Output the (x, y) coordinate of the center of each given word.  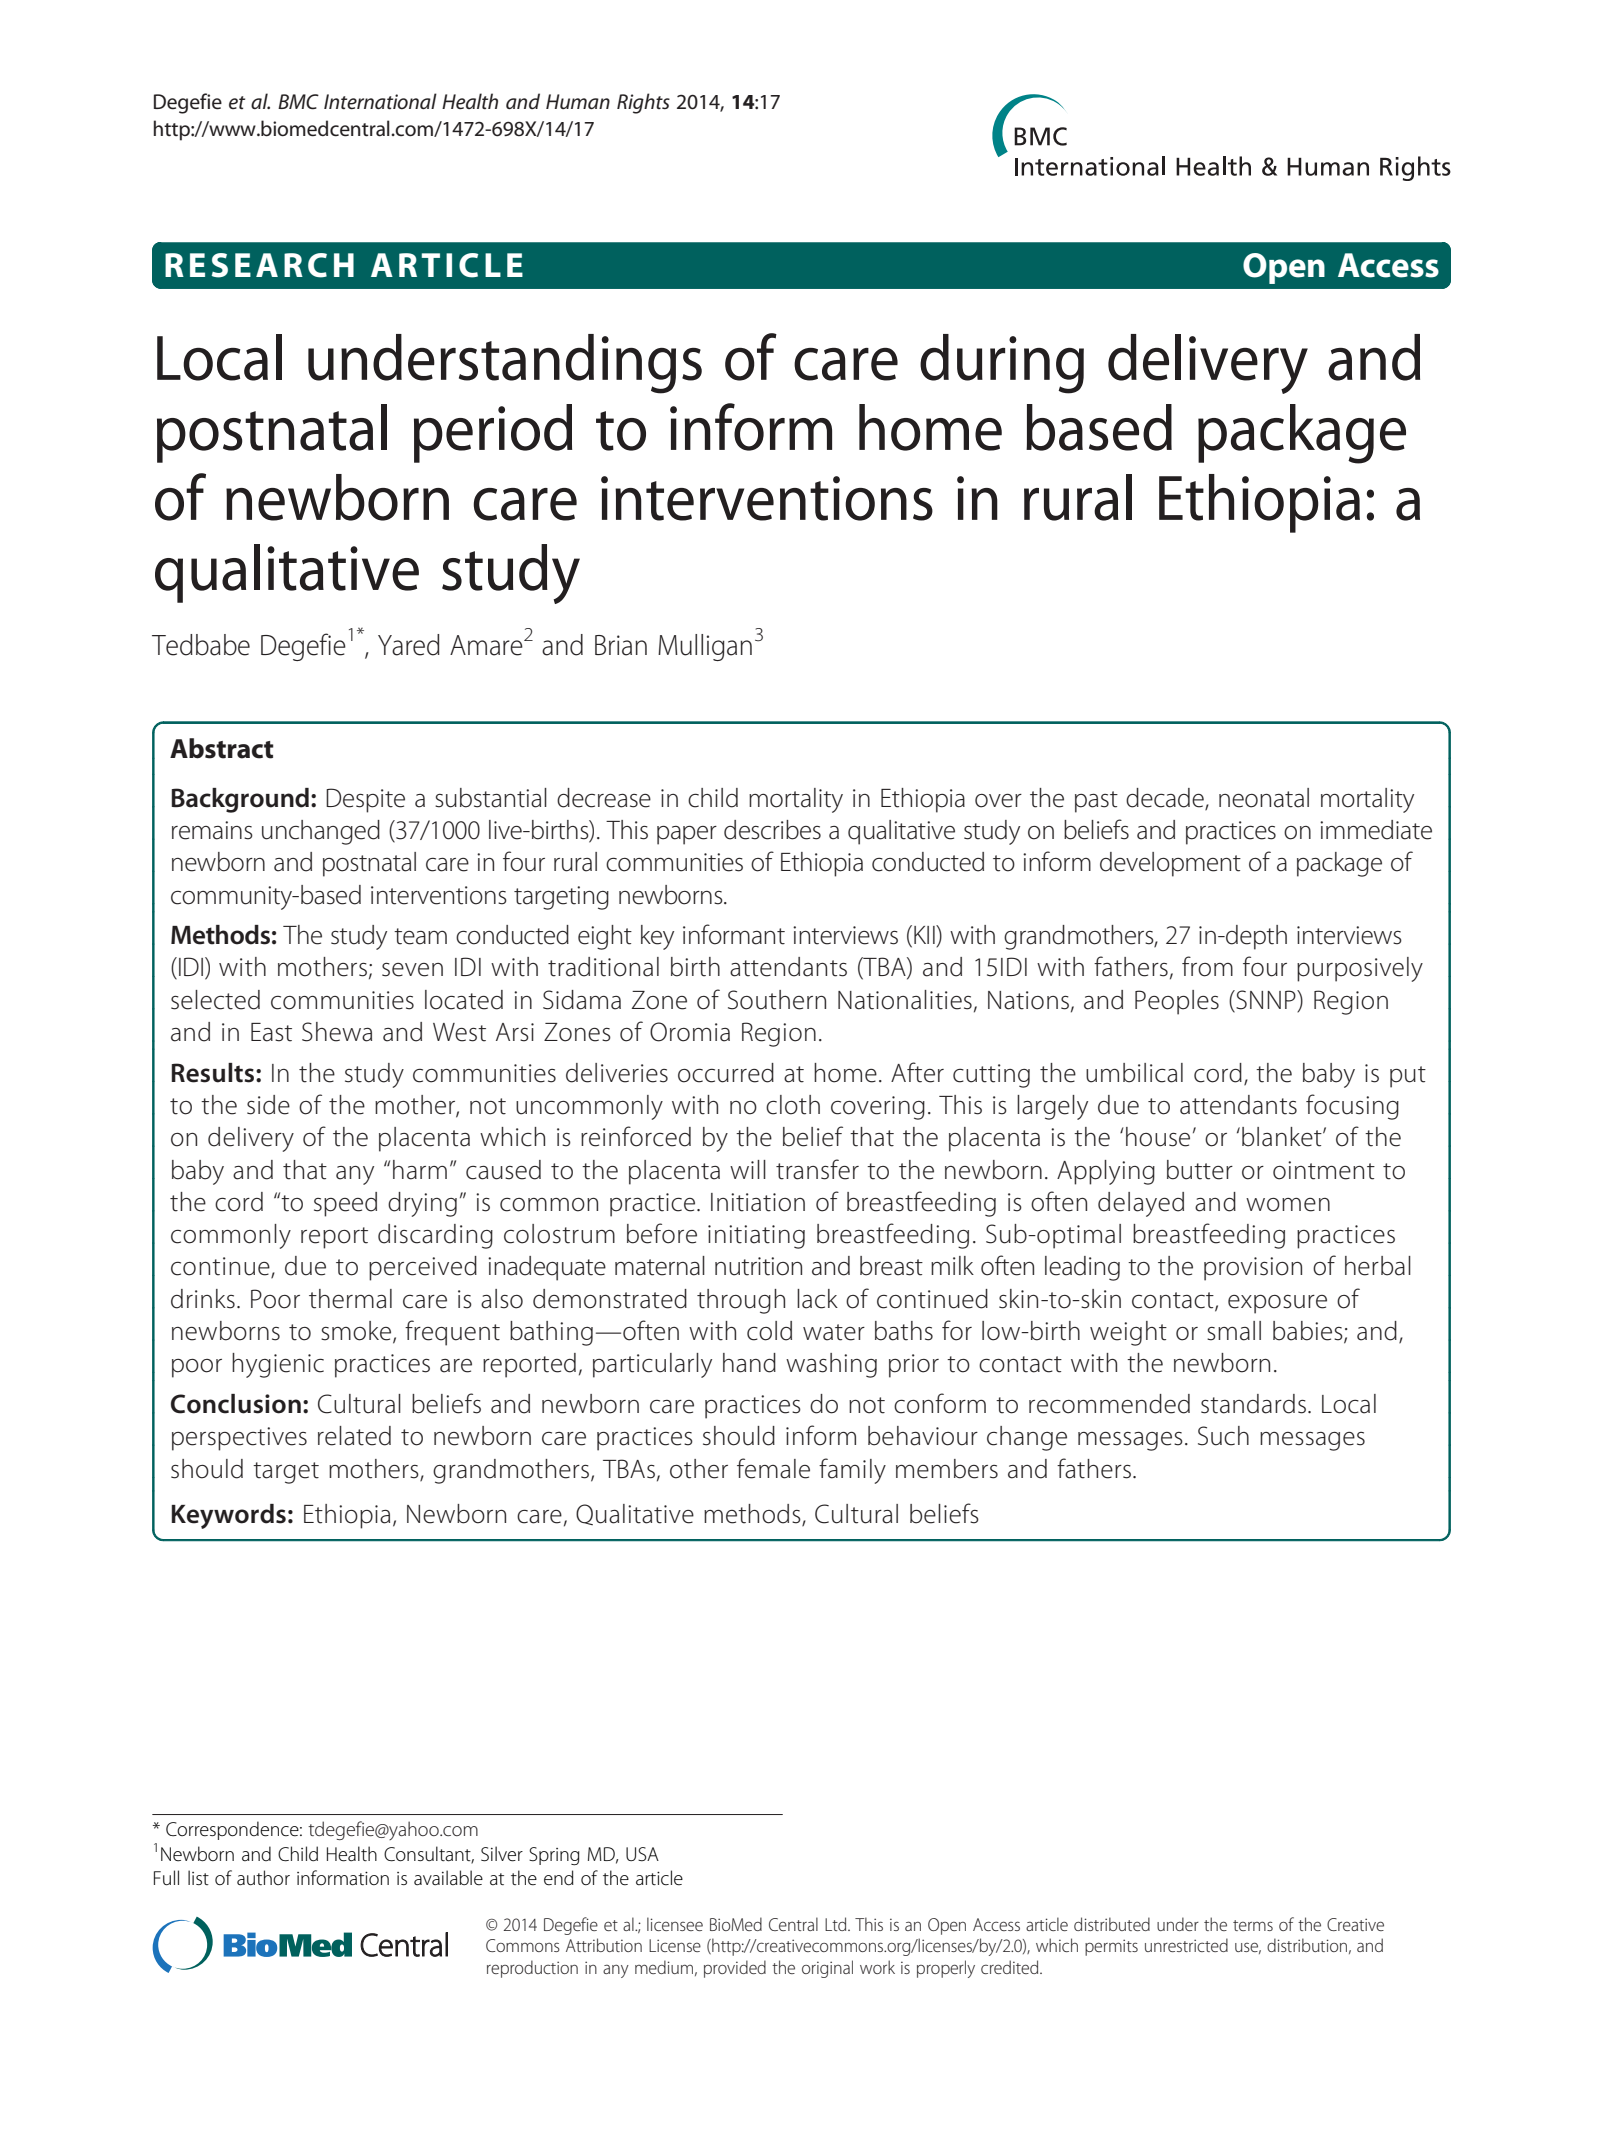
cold (769, 1331)
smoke (357, 1332)
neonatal (1264, 798)
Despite (365, 800)
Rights (643, 103)
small (1234, 1331)
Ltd (837, 1924)
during (1002, 364)
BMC (298, 102)
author (263, 1878)
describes (772, 830)
